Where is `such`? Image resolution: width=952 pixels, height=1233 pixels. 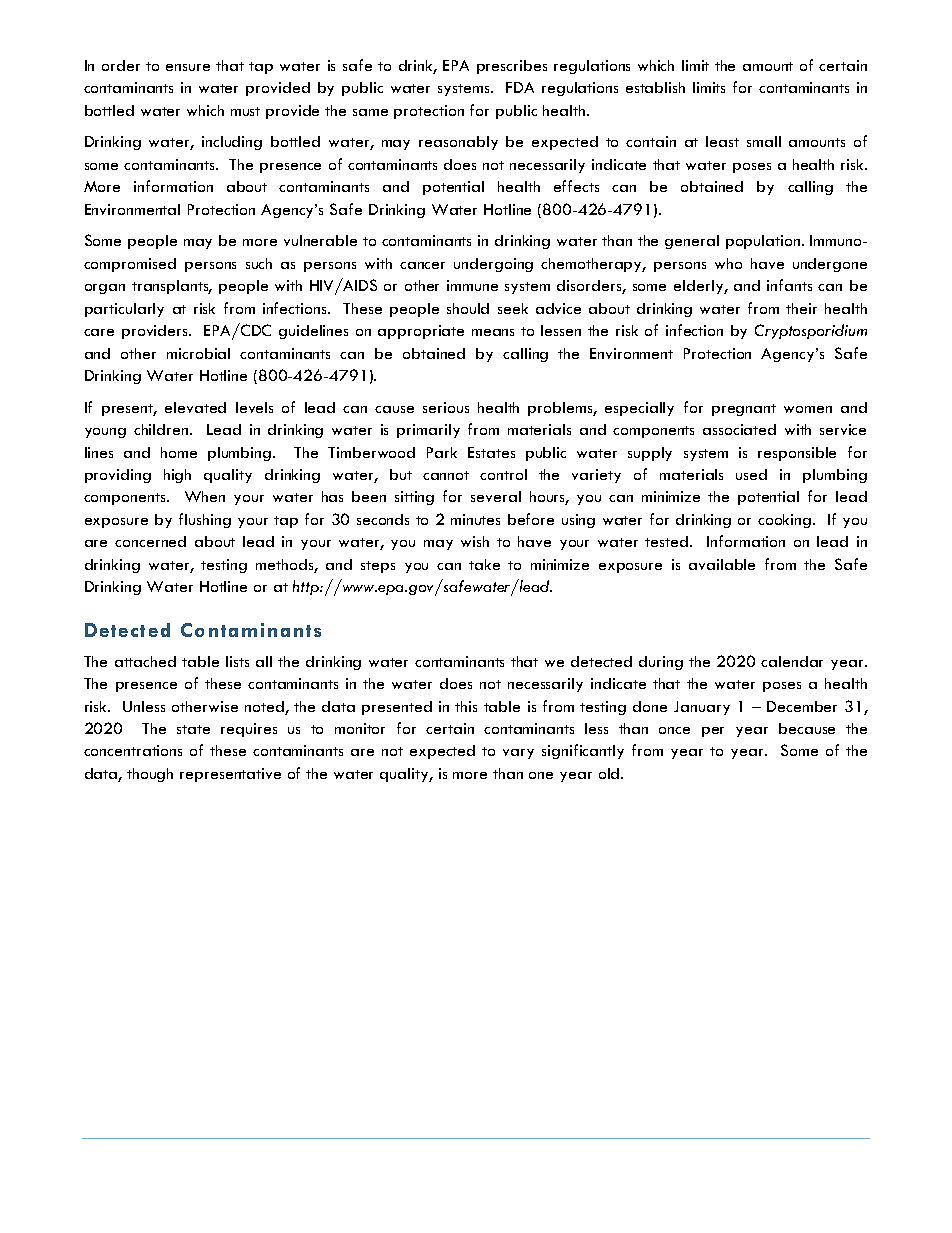 such is located at coordinates (259, 263).
